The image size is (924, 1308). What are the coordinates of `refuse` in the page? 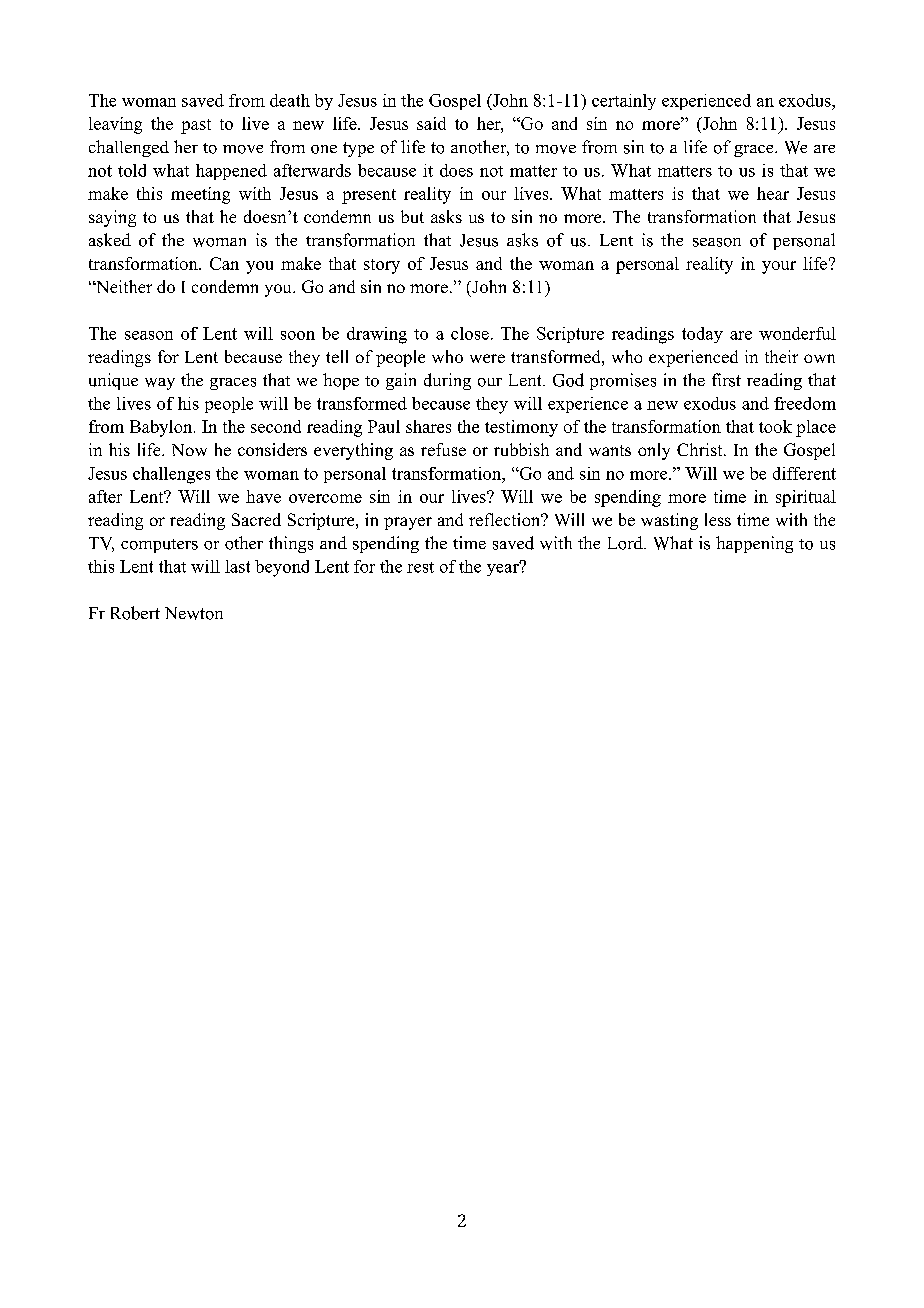 It's located at (443, 449).
